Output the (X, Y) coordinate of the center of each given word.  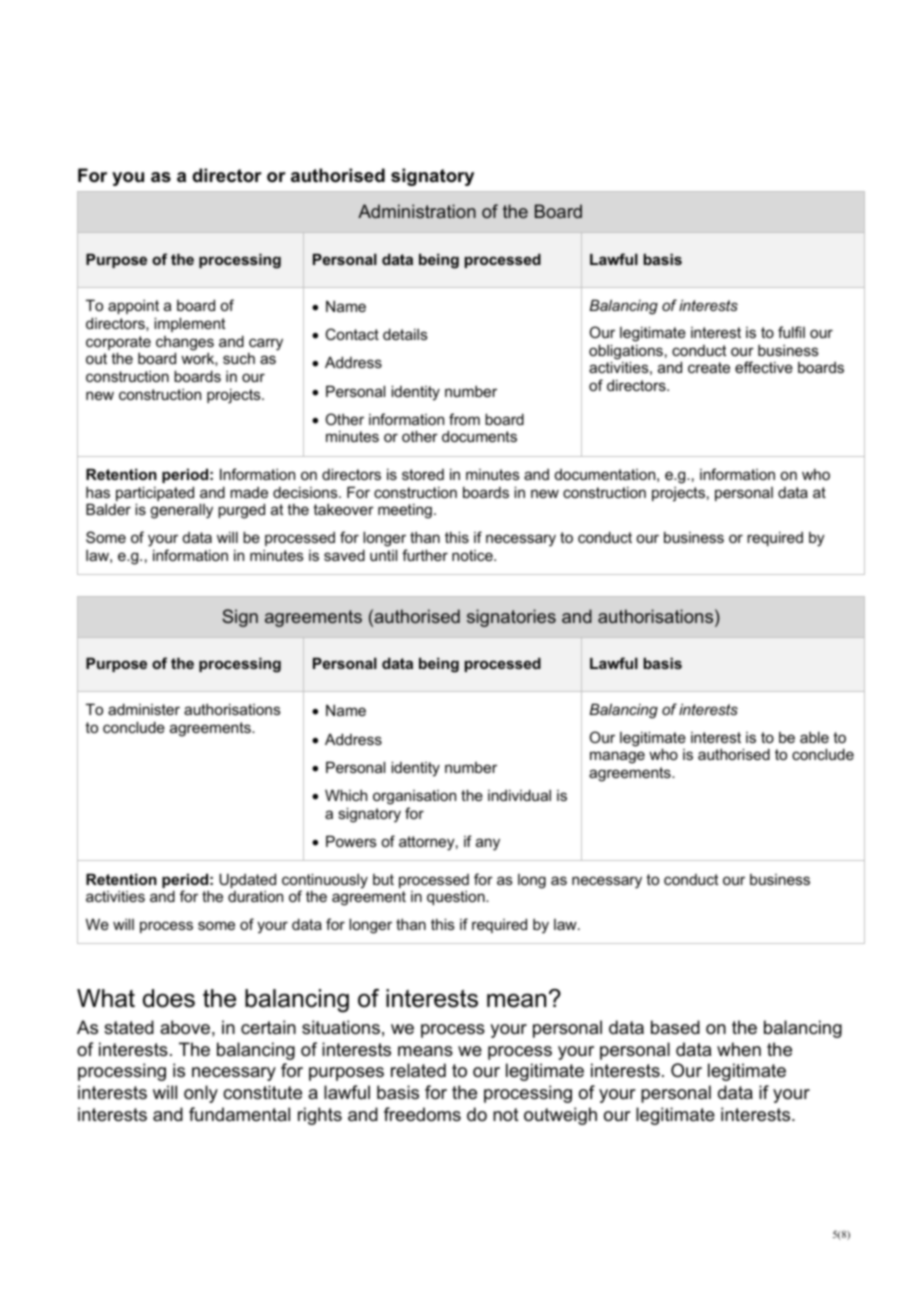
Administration (417, 211)
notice (473, 555)
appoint (133, 307)
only (201, 1094)
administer (144, 709)
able (814, 737)
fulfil (791, 332)
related (418, 1070)
